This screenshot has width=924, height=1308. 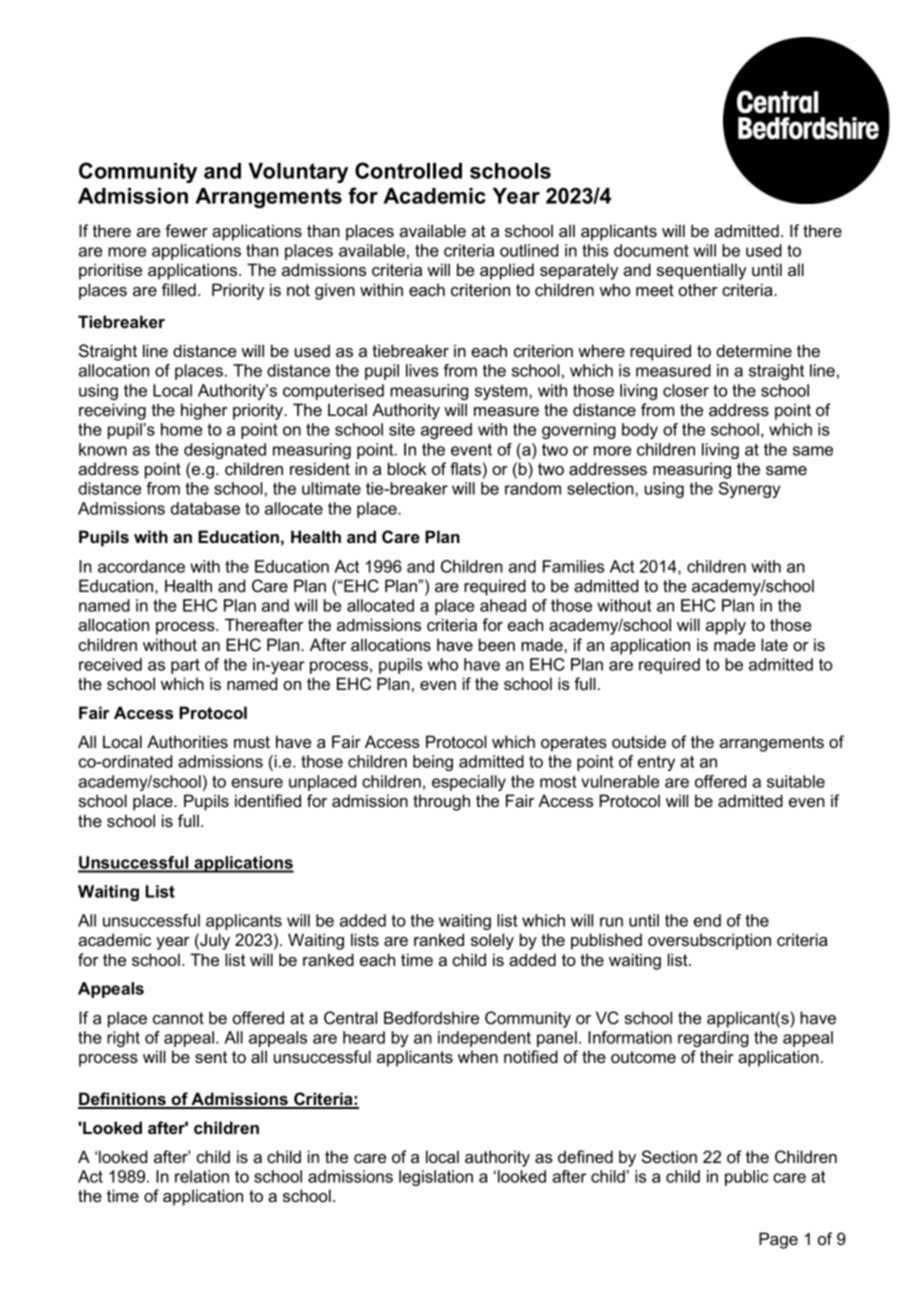 I want to click on being, so click(x=433, y=763).
